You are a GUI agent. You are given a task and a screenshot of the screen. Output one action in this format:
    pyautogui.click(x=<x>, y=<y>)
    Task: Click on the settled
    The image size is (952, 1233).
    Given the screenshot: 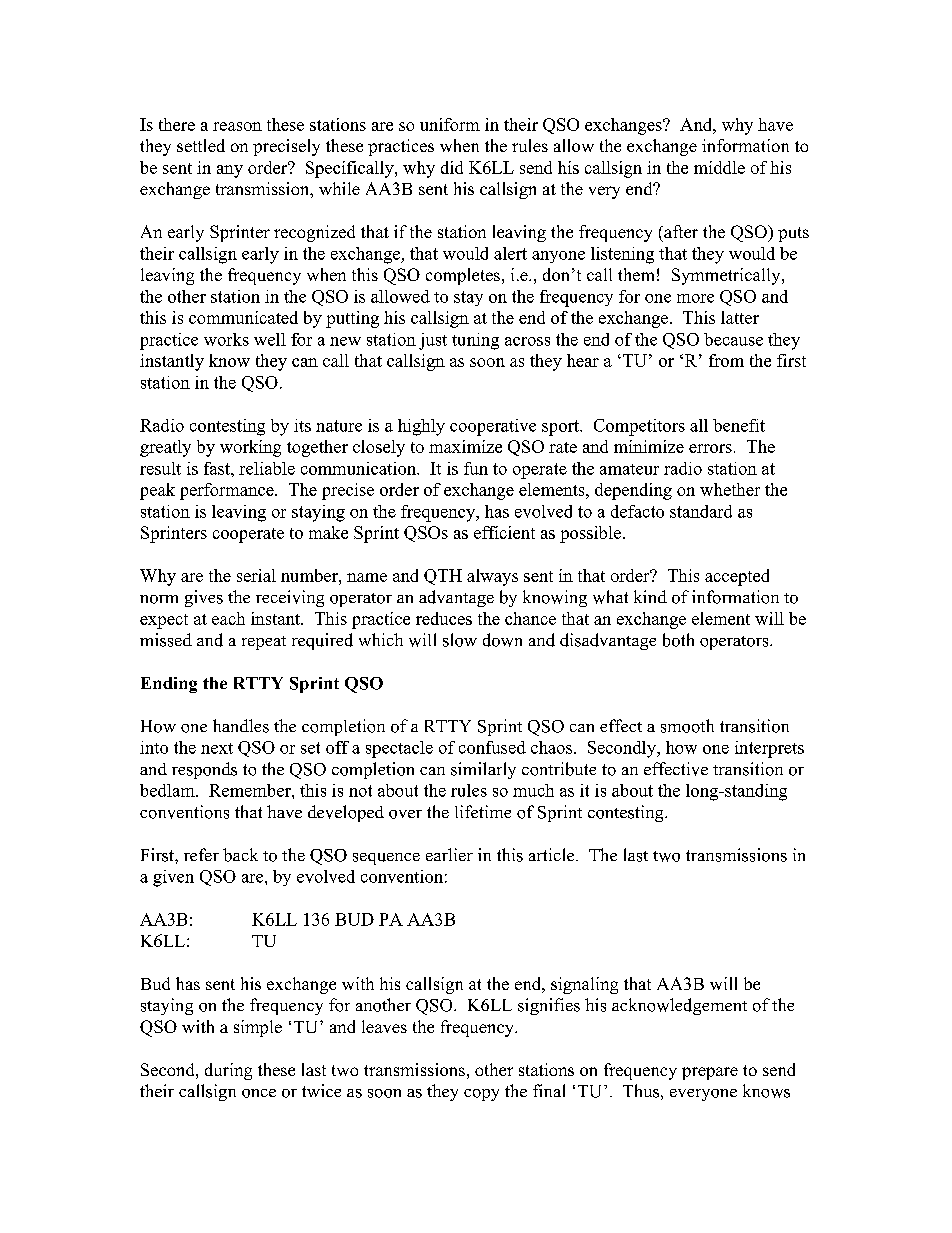 What is the action you would take?
    pyautogui.click(x=201, y=145)
